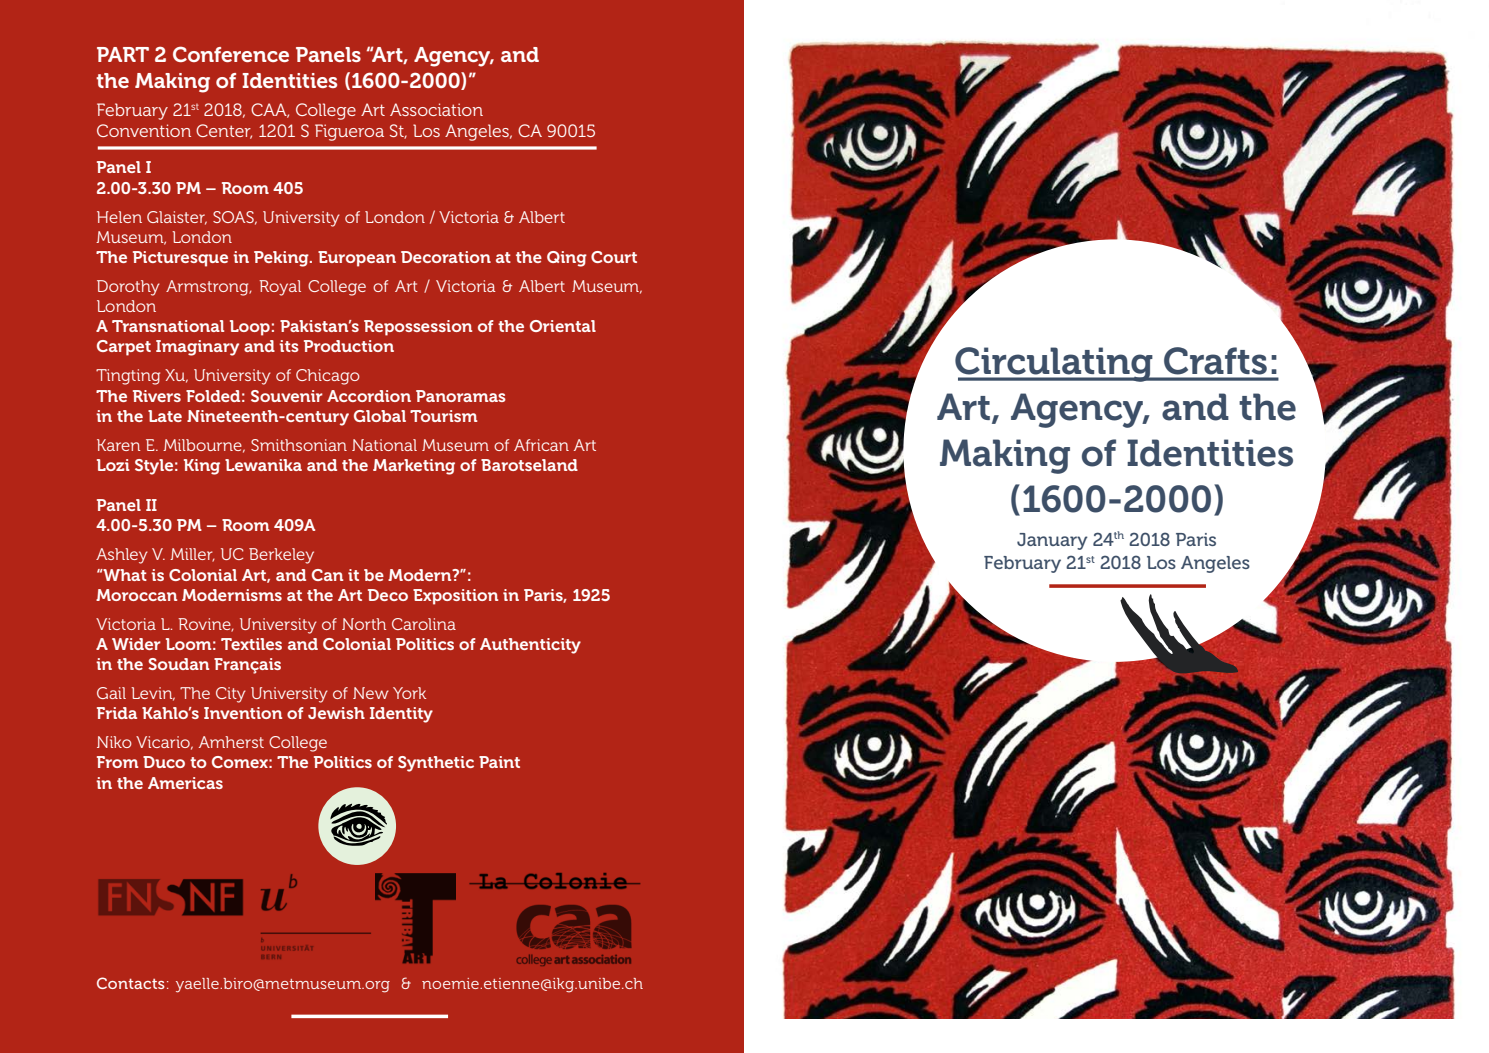 The height and width of the image is (1053, 1489). Describe the element at coordinates (424, 624) in the image. I see `Carolina` at that location.
